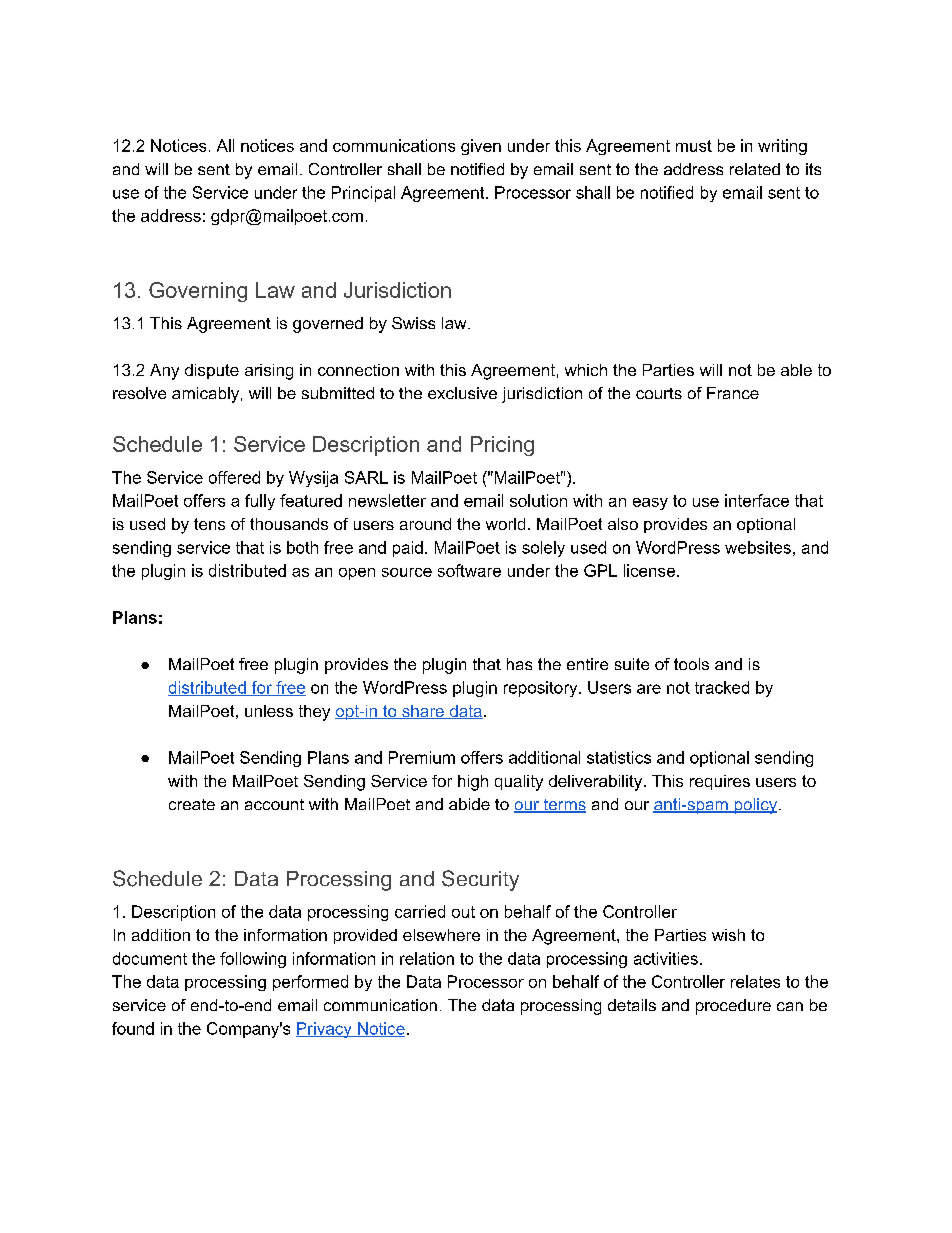 The image size is (952, 1233). What do you see at coordinates (253, 960) in the image?
I see `following` at bounding box center [253, 960].
